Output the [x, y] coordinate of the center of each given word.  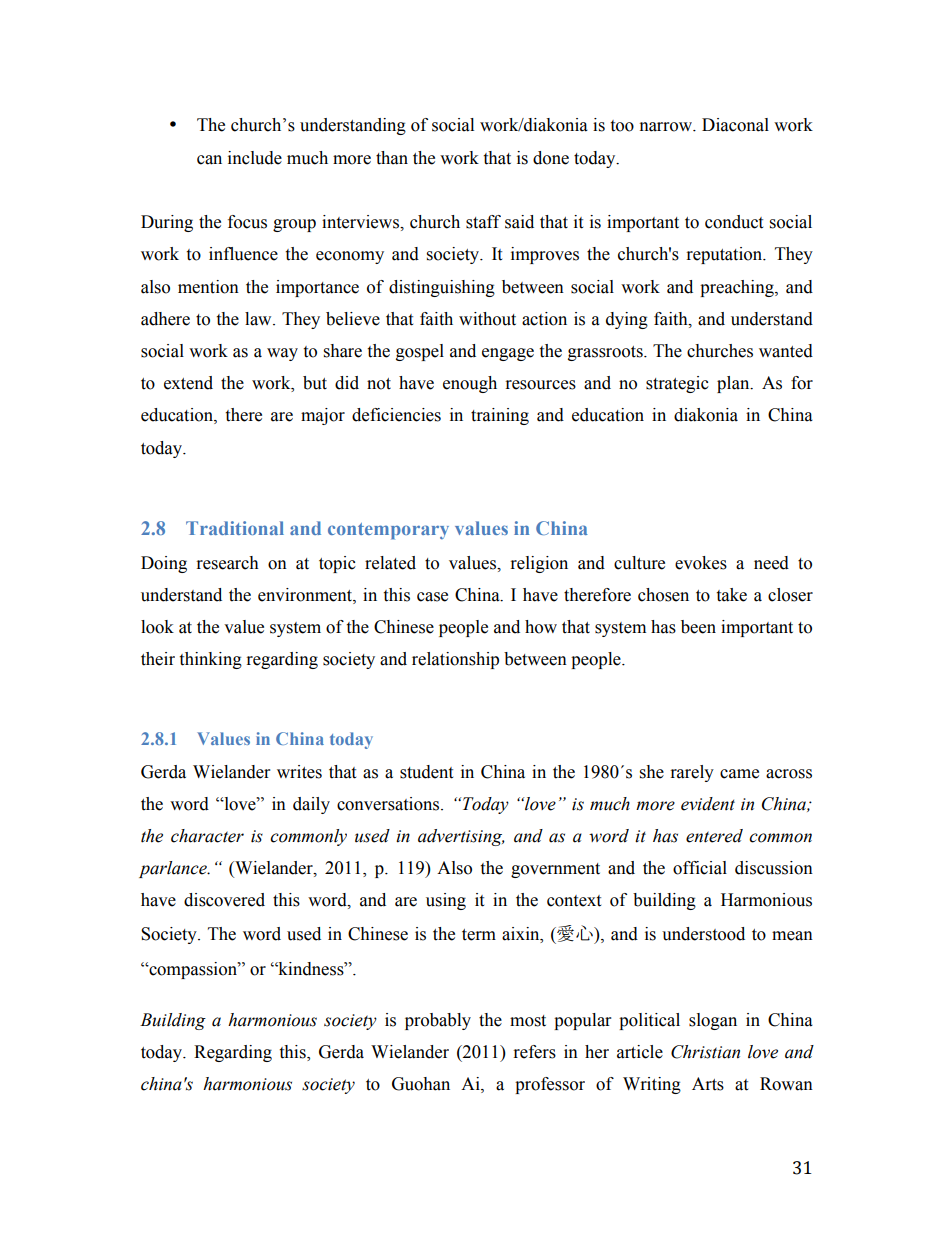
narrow [667, 127]
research [228, 563]
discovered [224, 900]
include [255, 158]
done [551, 158]
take [731, 595]
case [432, 597]
